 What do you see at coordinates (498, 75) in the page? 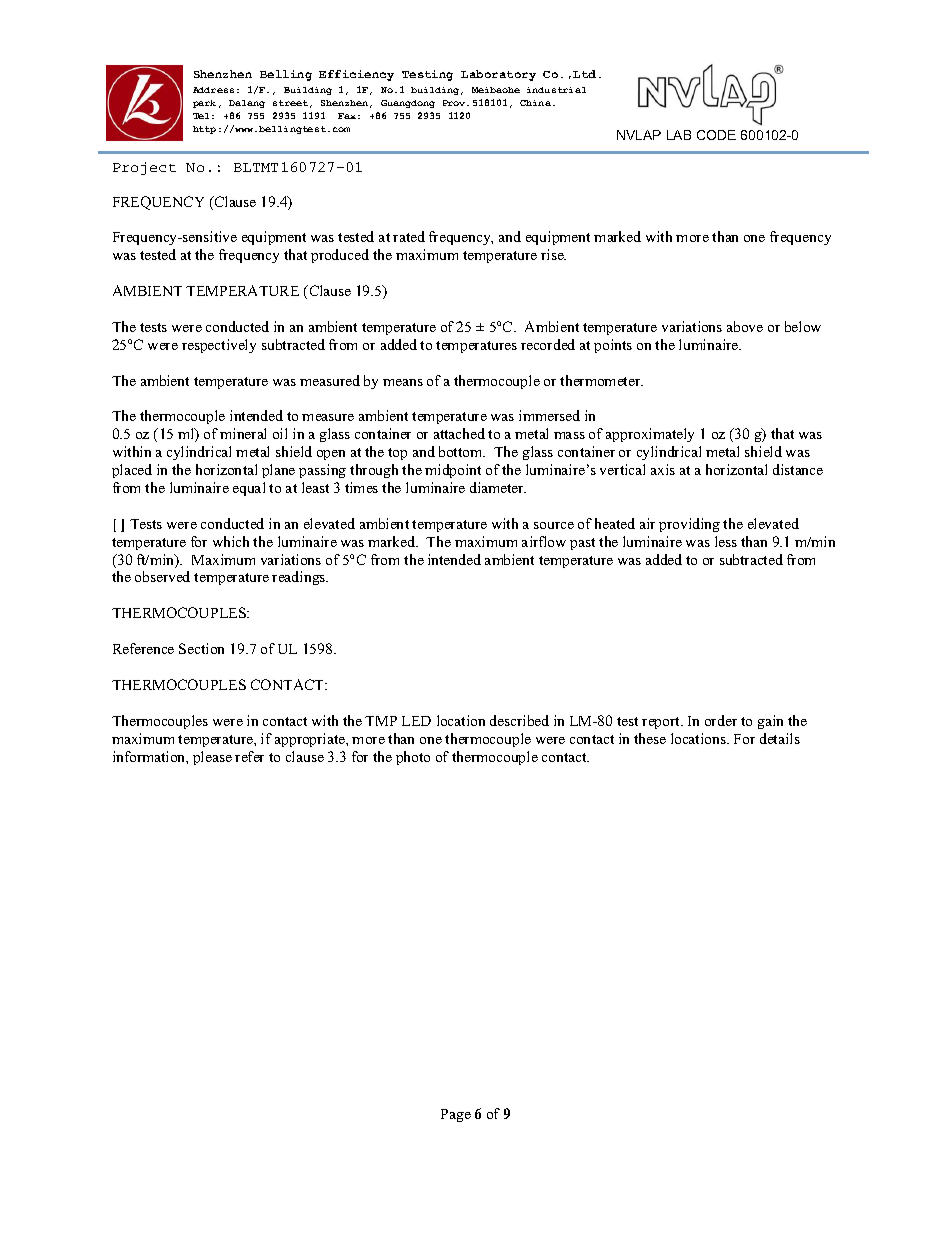
I see `Laboratory` at bounding box center [498, 75].
